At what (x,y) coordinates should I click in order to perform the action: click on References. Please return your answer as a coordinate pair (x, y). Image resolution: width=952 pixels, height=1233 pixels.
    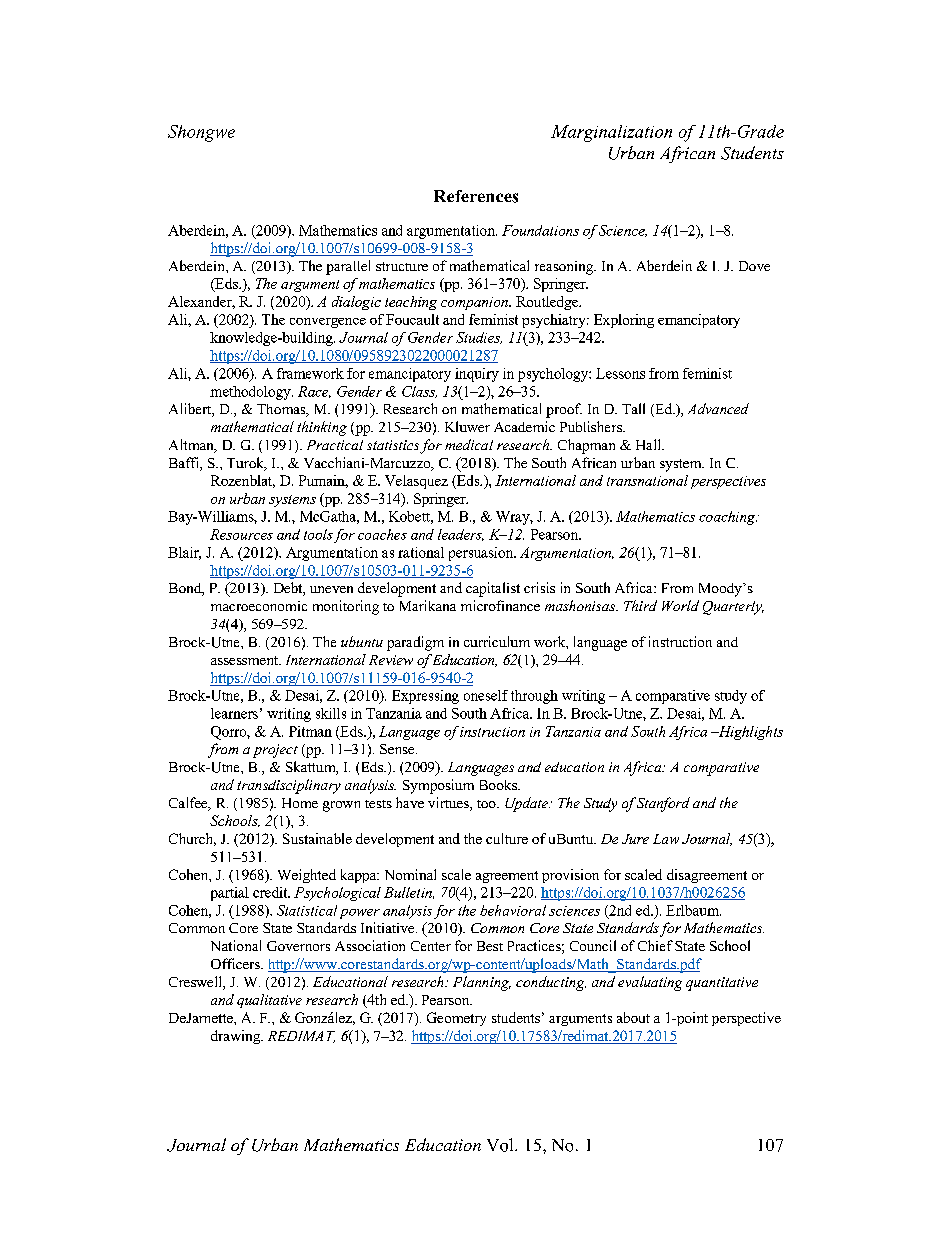
    Looking at the image, I should click on (476, 196).
